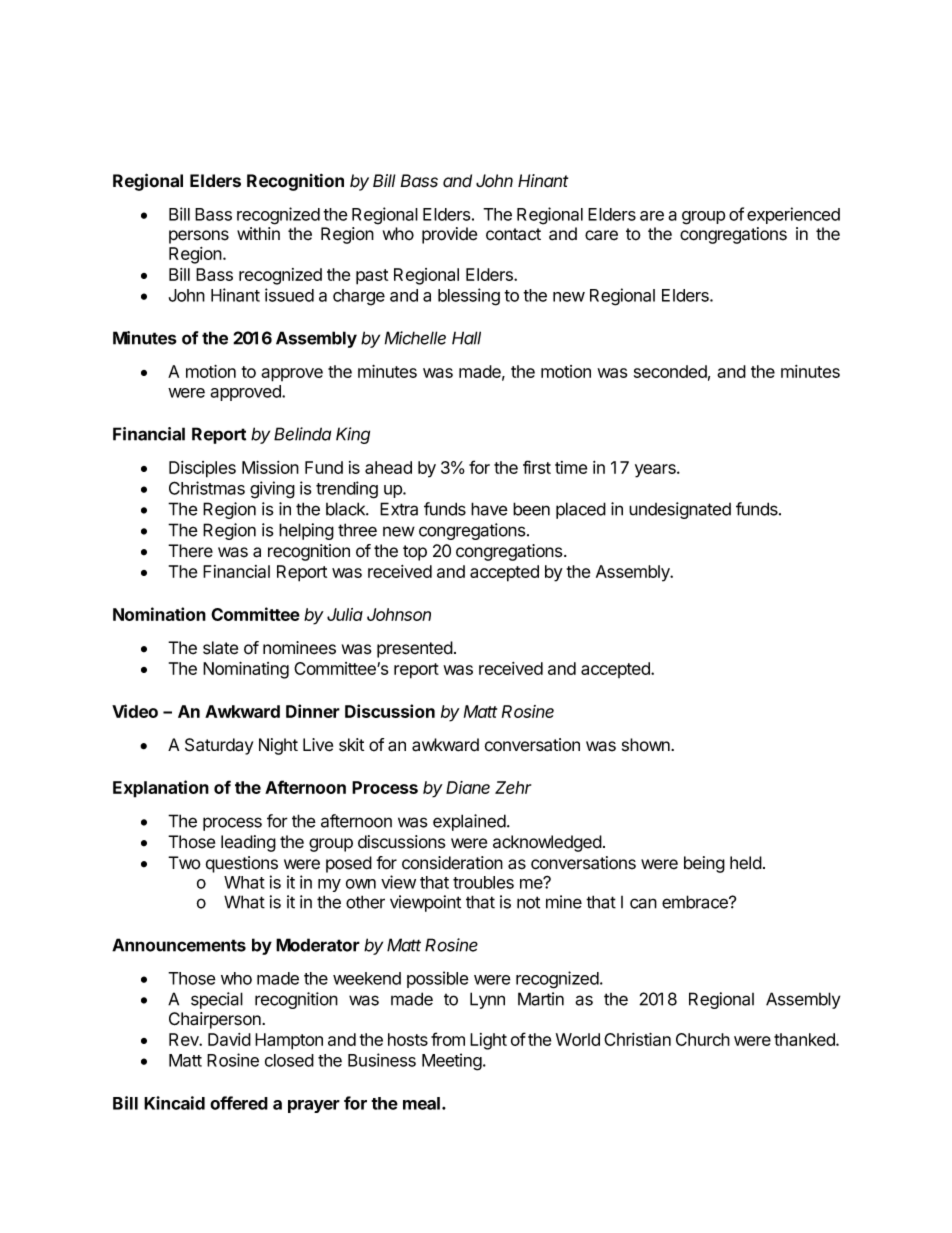  Describe the element at coordinates (207, 488) in the screenshot. I see `Christmas` at that location.
